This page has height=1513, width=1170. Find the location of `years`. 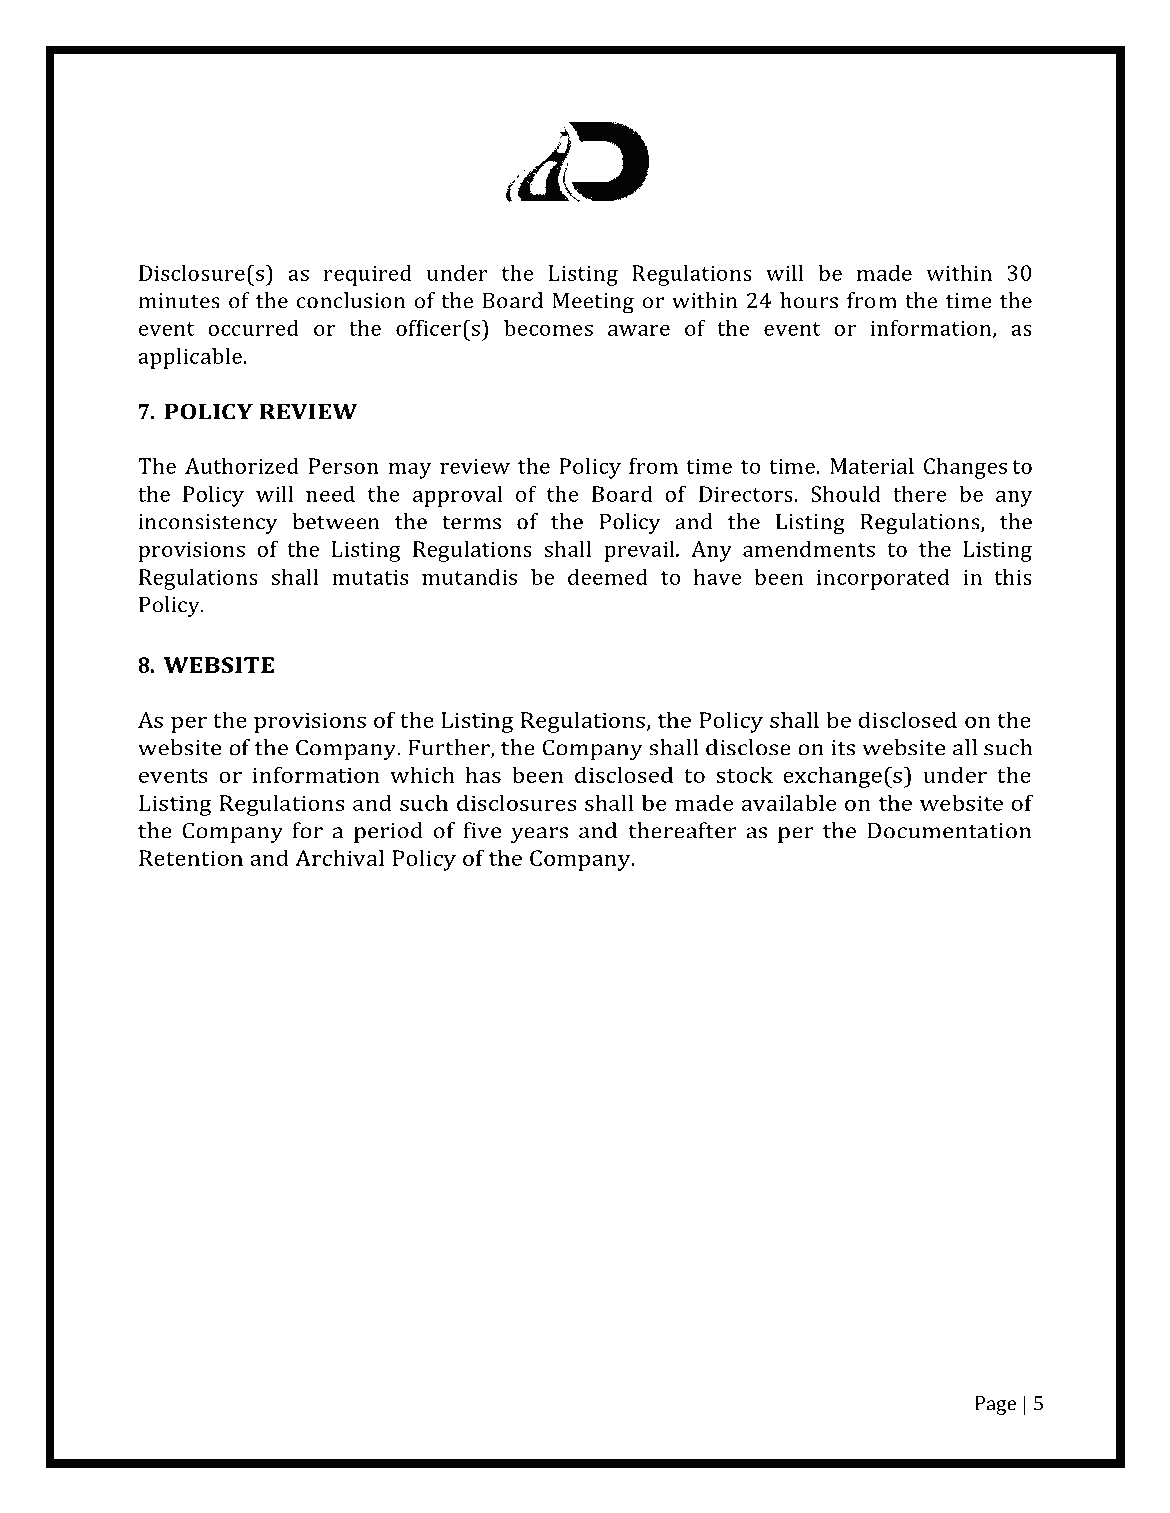

years is located at coordinates (539, 835).
